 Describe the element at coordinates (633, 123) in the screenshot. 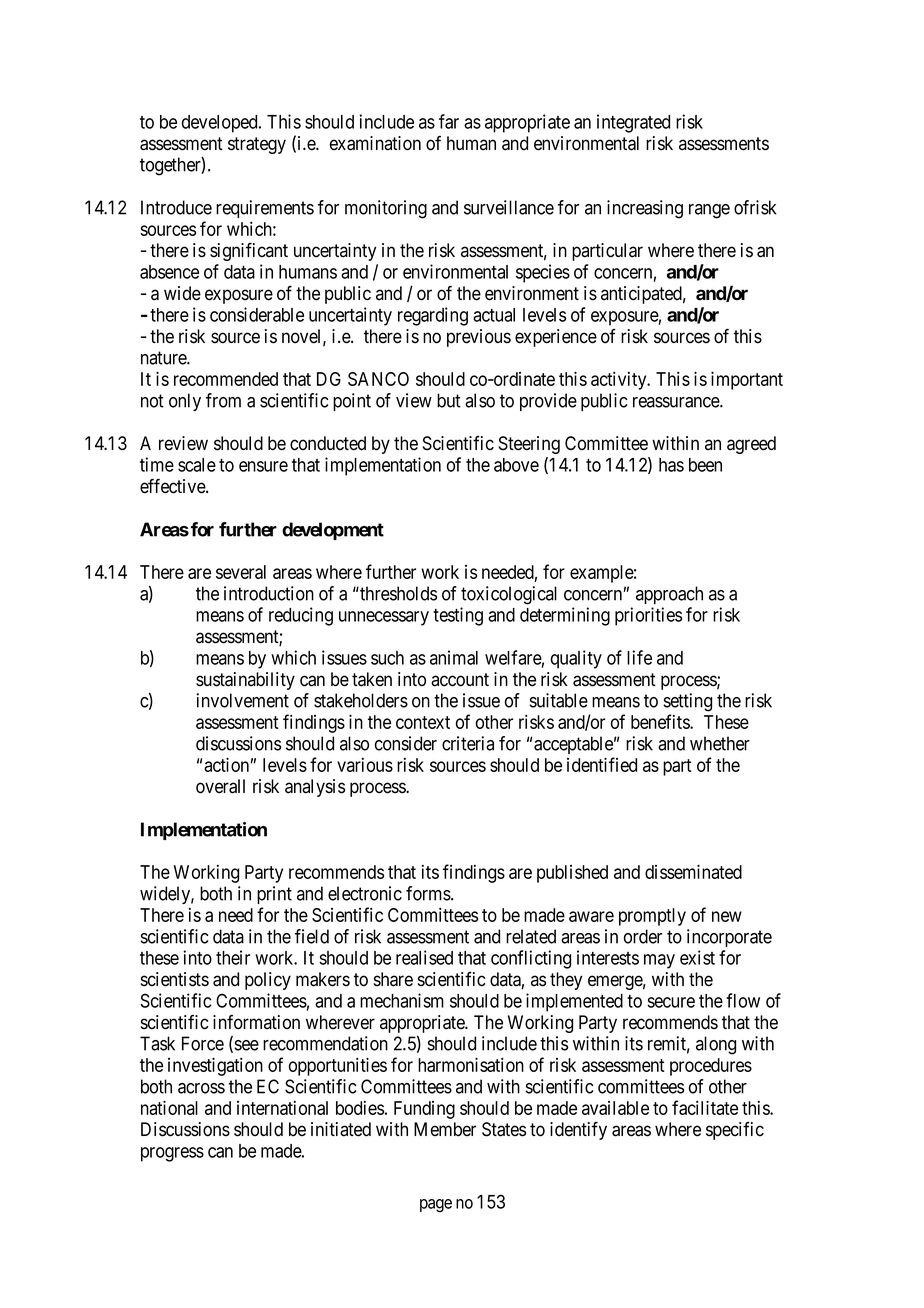

I see `integrated` at that location.
